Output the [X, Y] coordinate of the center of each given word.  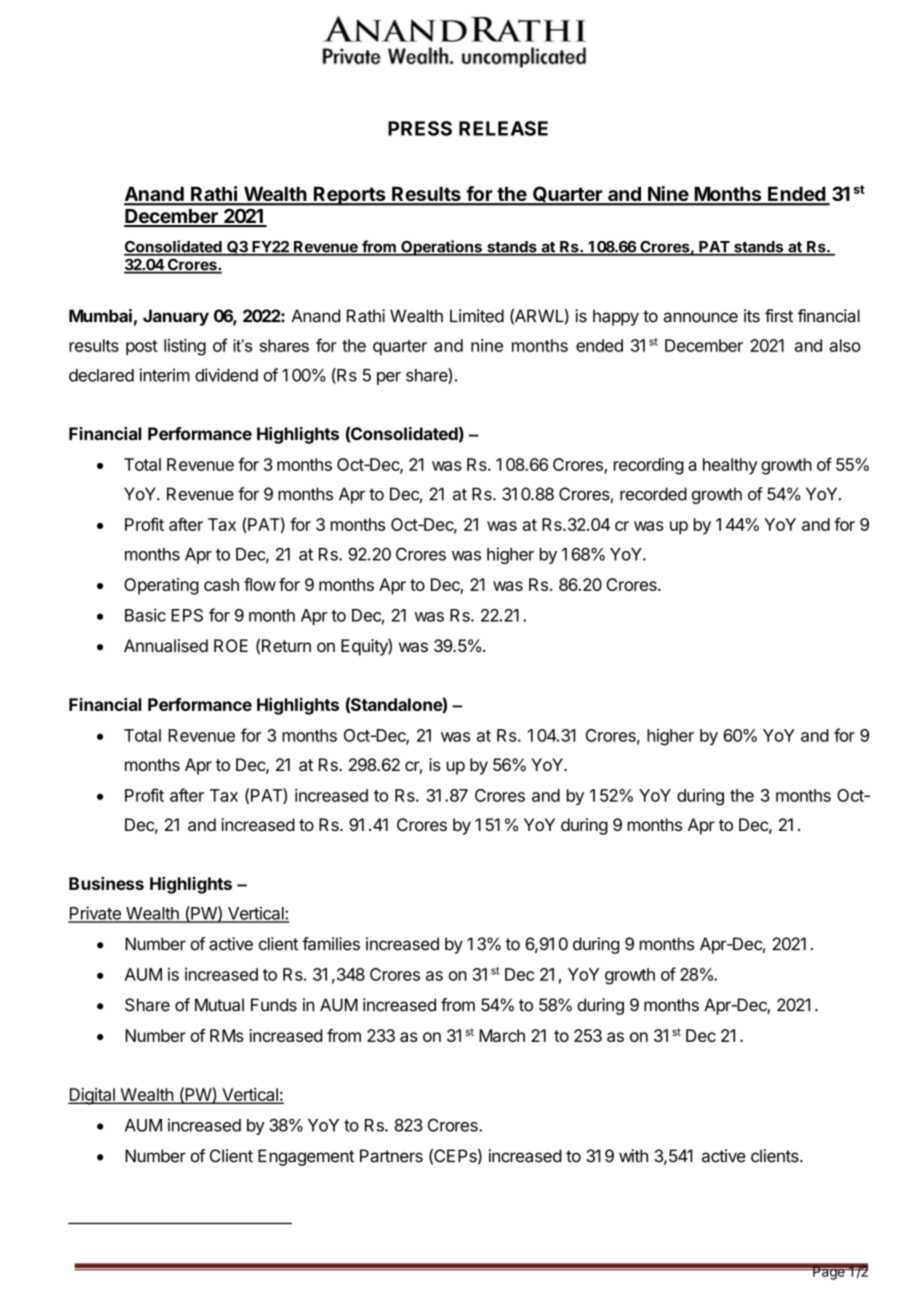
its [752, 316]
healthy [730, 466]
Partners [391, 1156]
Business [106, 883]
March [502, 1035]
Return [286, 645]
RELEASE [503, 128]
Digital [92, 1096]
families [331, 944]
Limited [477, 316]
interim [165, 375]
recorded [653, 494]
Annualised [166, 645]
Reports [350, 196]
